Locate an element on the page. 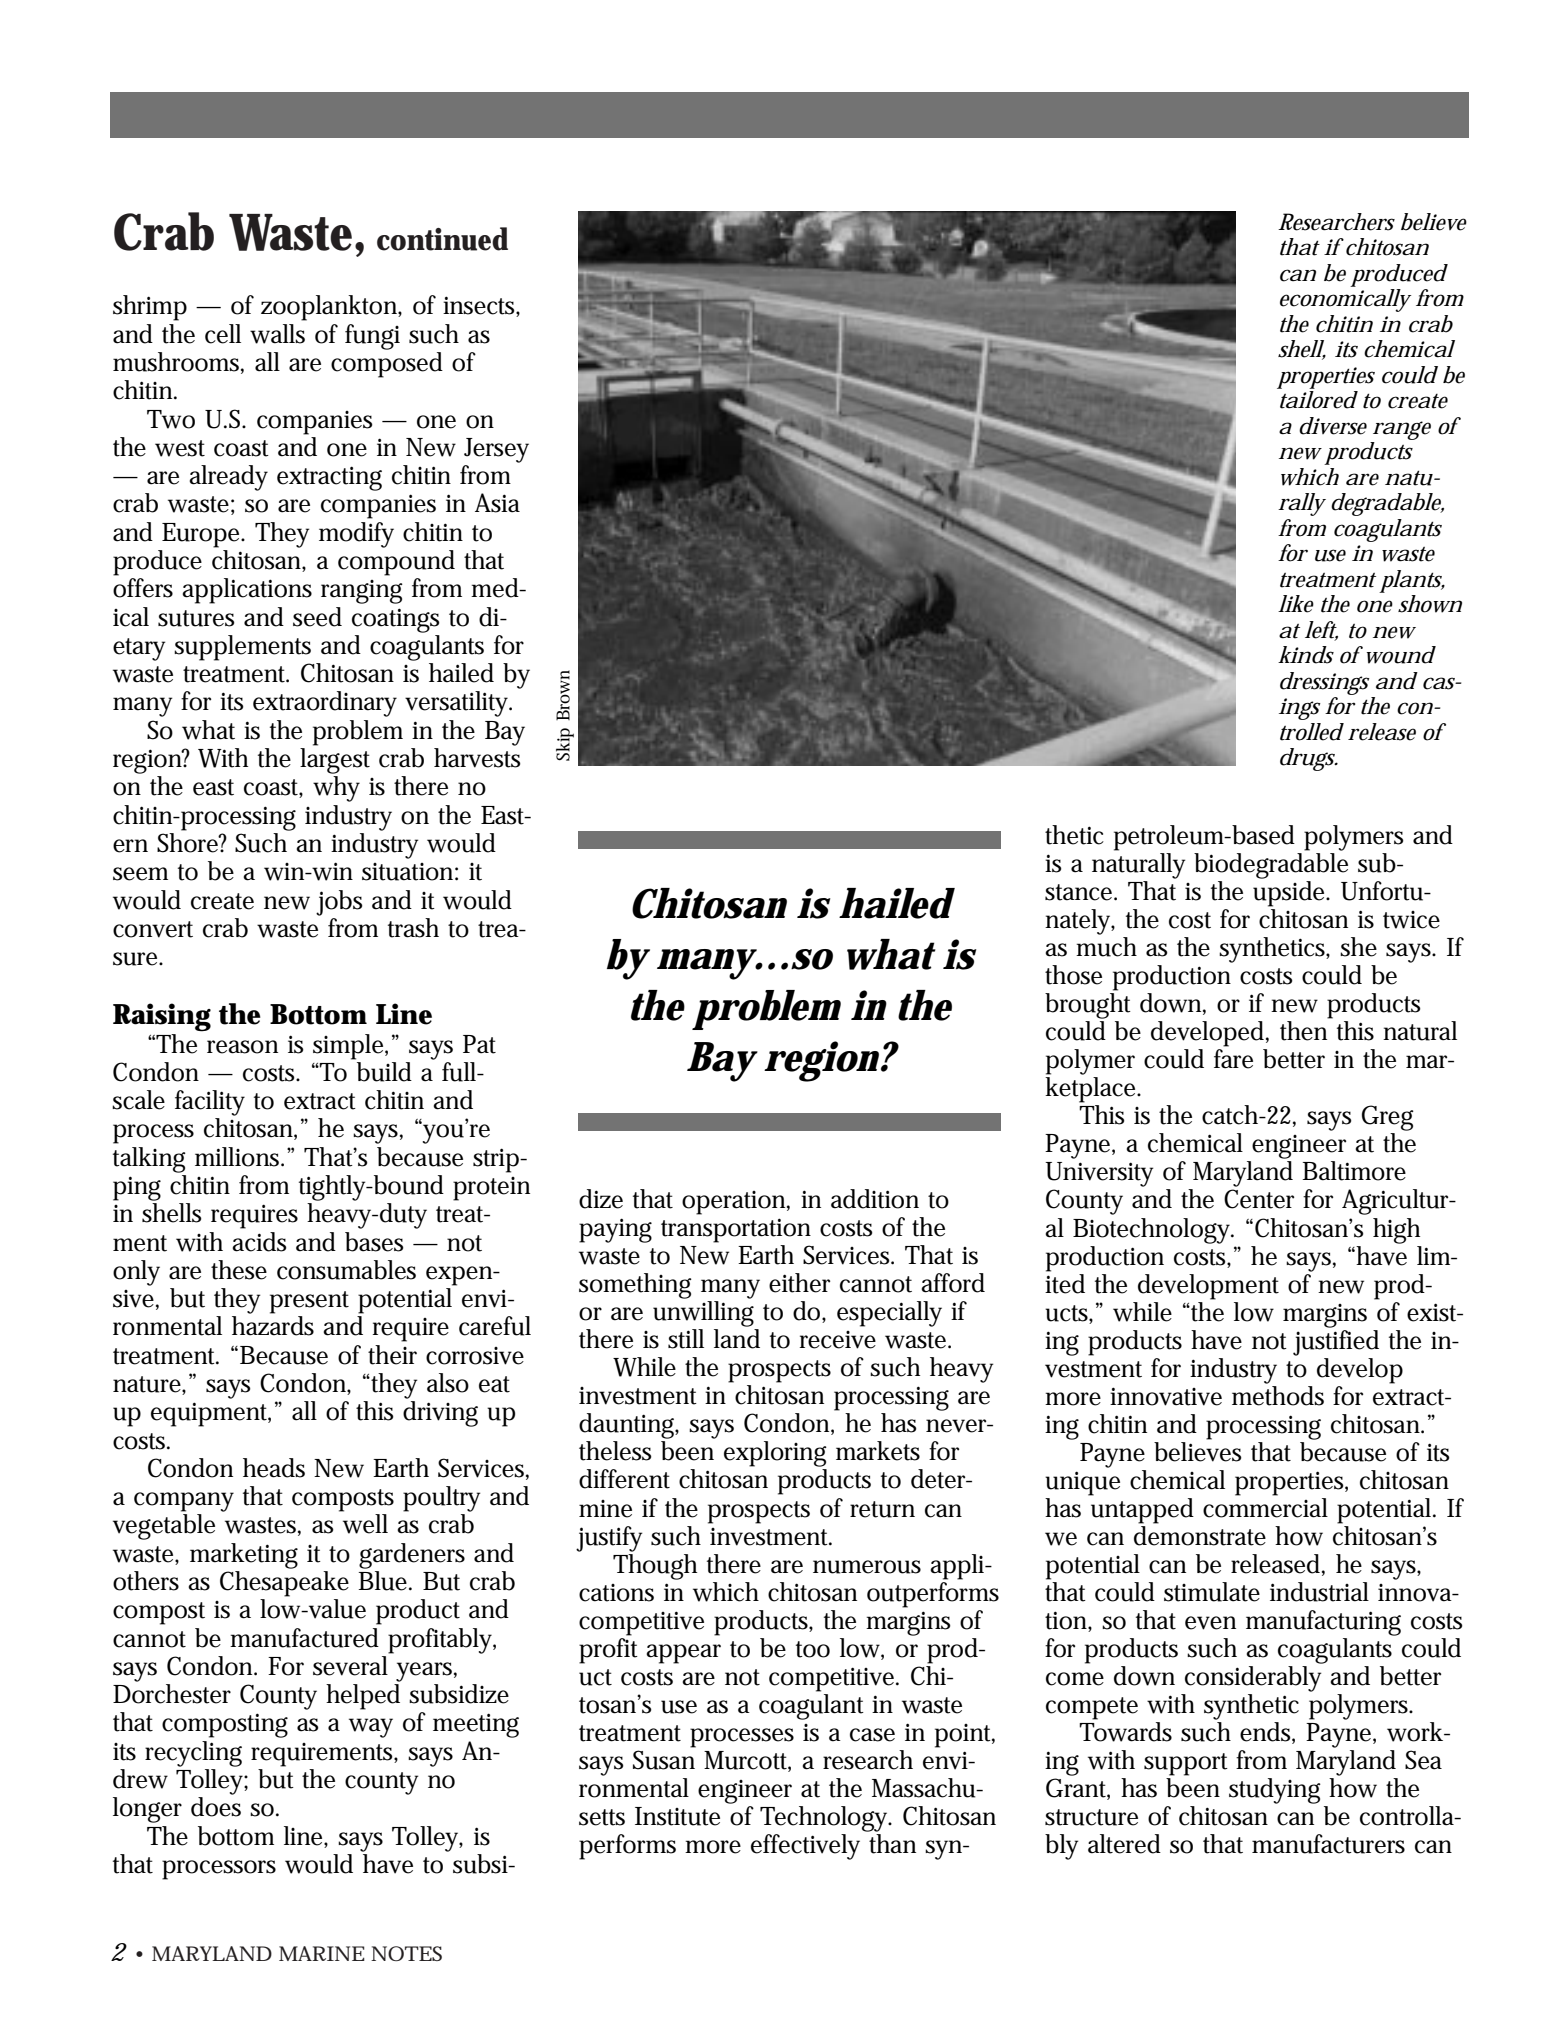  commercial is located at coordinates (1265, 1508).
